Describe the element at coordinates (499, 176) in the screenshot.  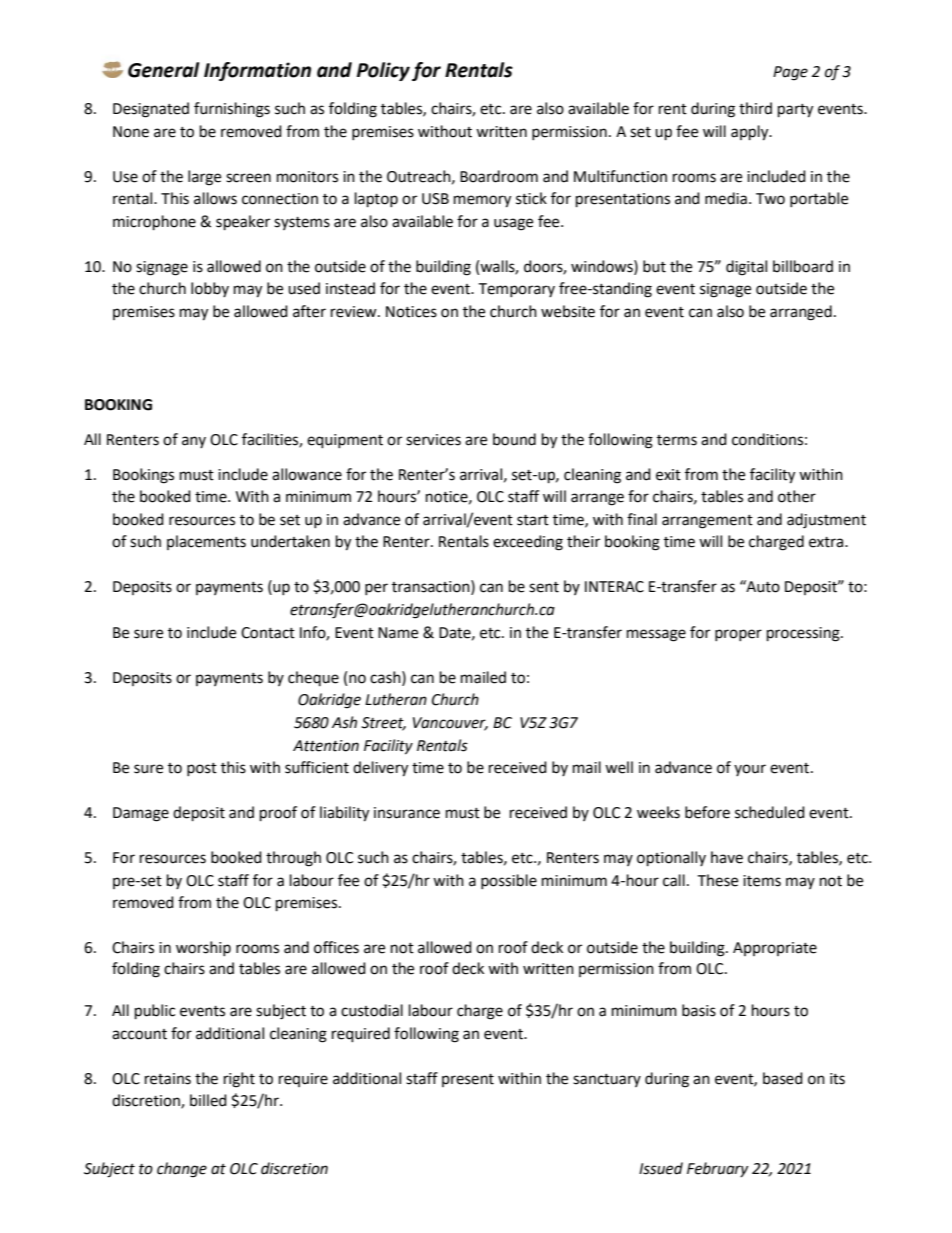
I see `Boardroom` at that location.
